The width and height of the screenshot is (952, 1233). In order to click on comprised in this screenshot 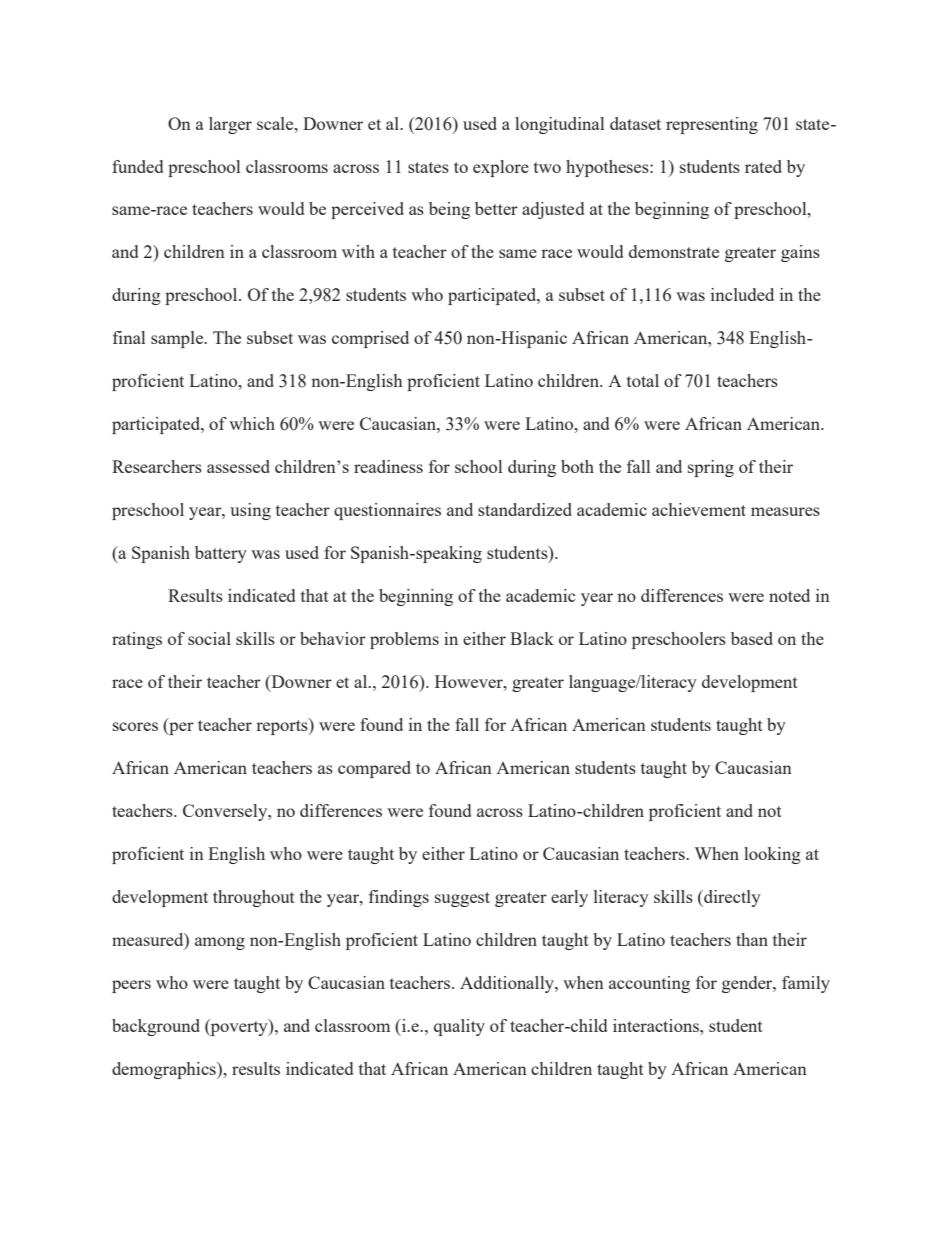, I will do `click(370, 339)`.
